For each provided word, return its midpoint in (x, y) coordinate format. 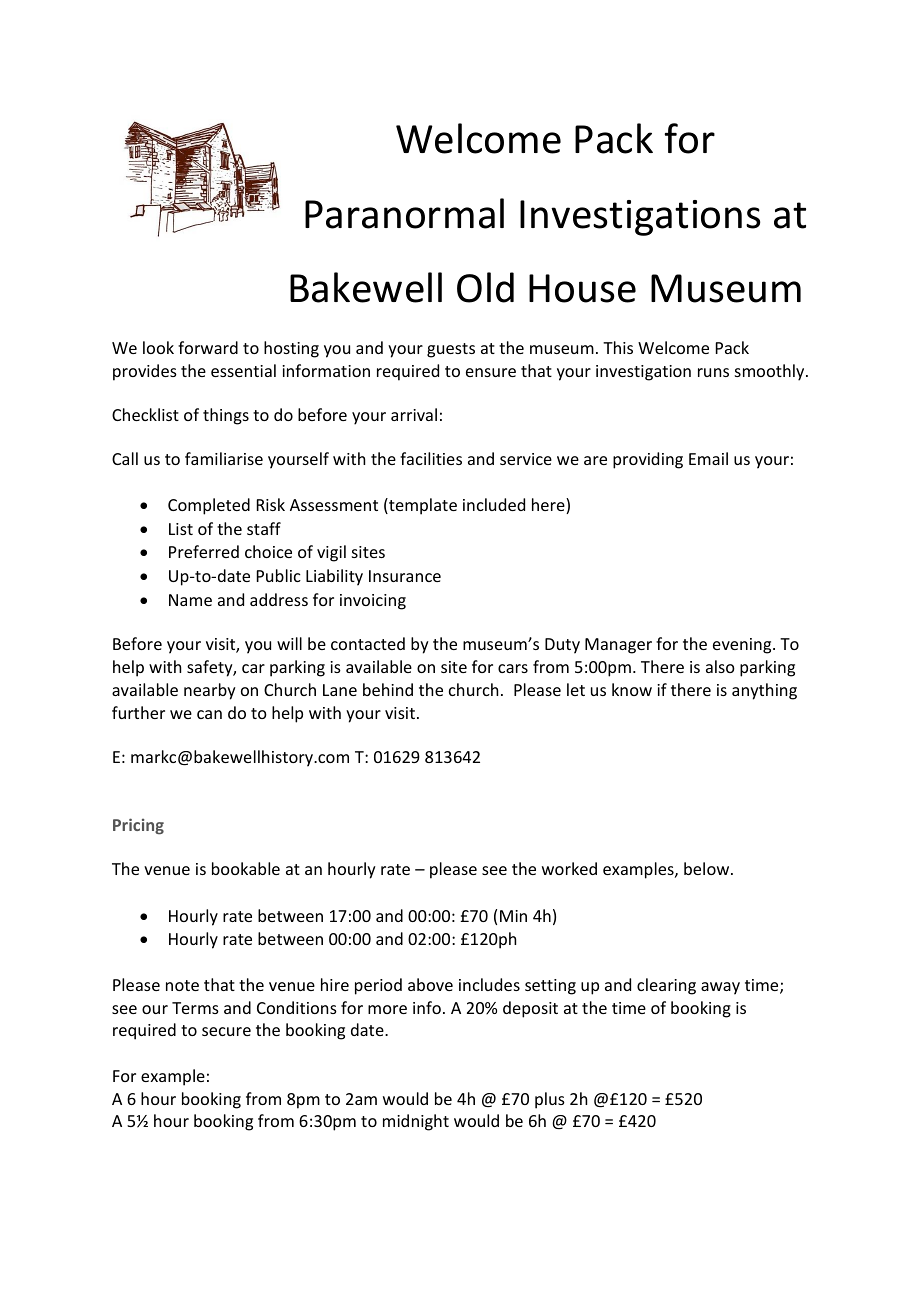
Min (513, 916)
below (708, 868)
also (720, 666)
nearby (210, 691)
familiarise (224, 458)
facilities (431, 458)
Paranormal (404, 213)
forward (208, 347)
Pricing (138, 826)
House (582, 288)
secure (226, 1031)
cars (513, 668)
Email (708, 458)
